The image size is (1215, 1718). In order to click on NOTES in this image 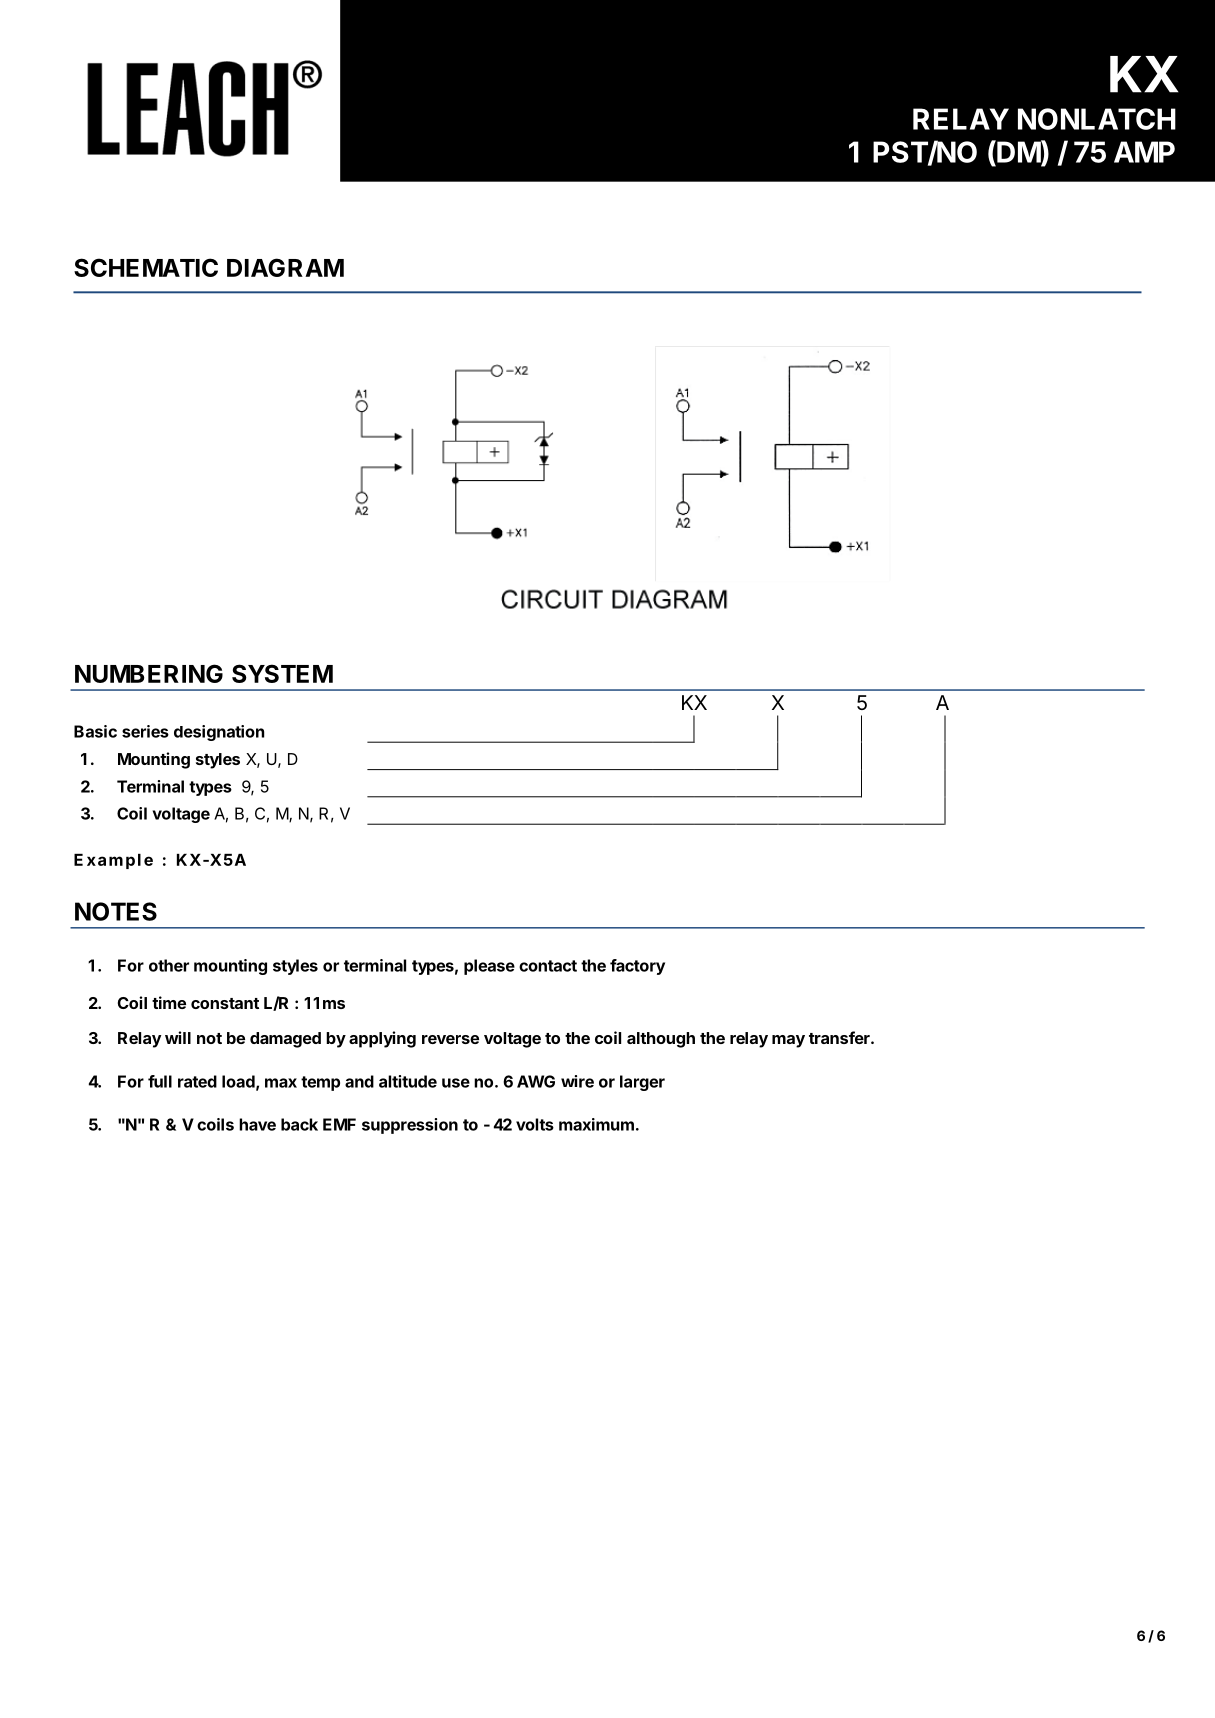, I will do `click(116, 911)`.
